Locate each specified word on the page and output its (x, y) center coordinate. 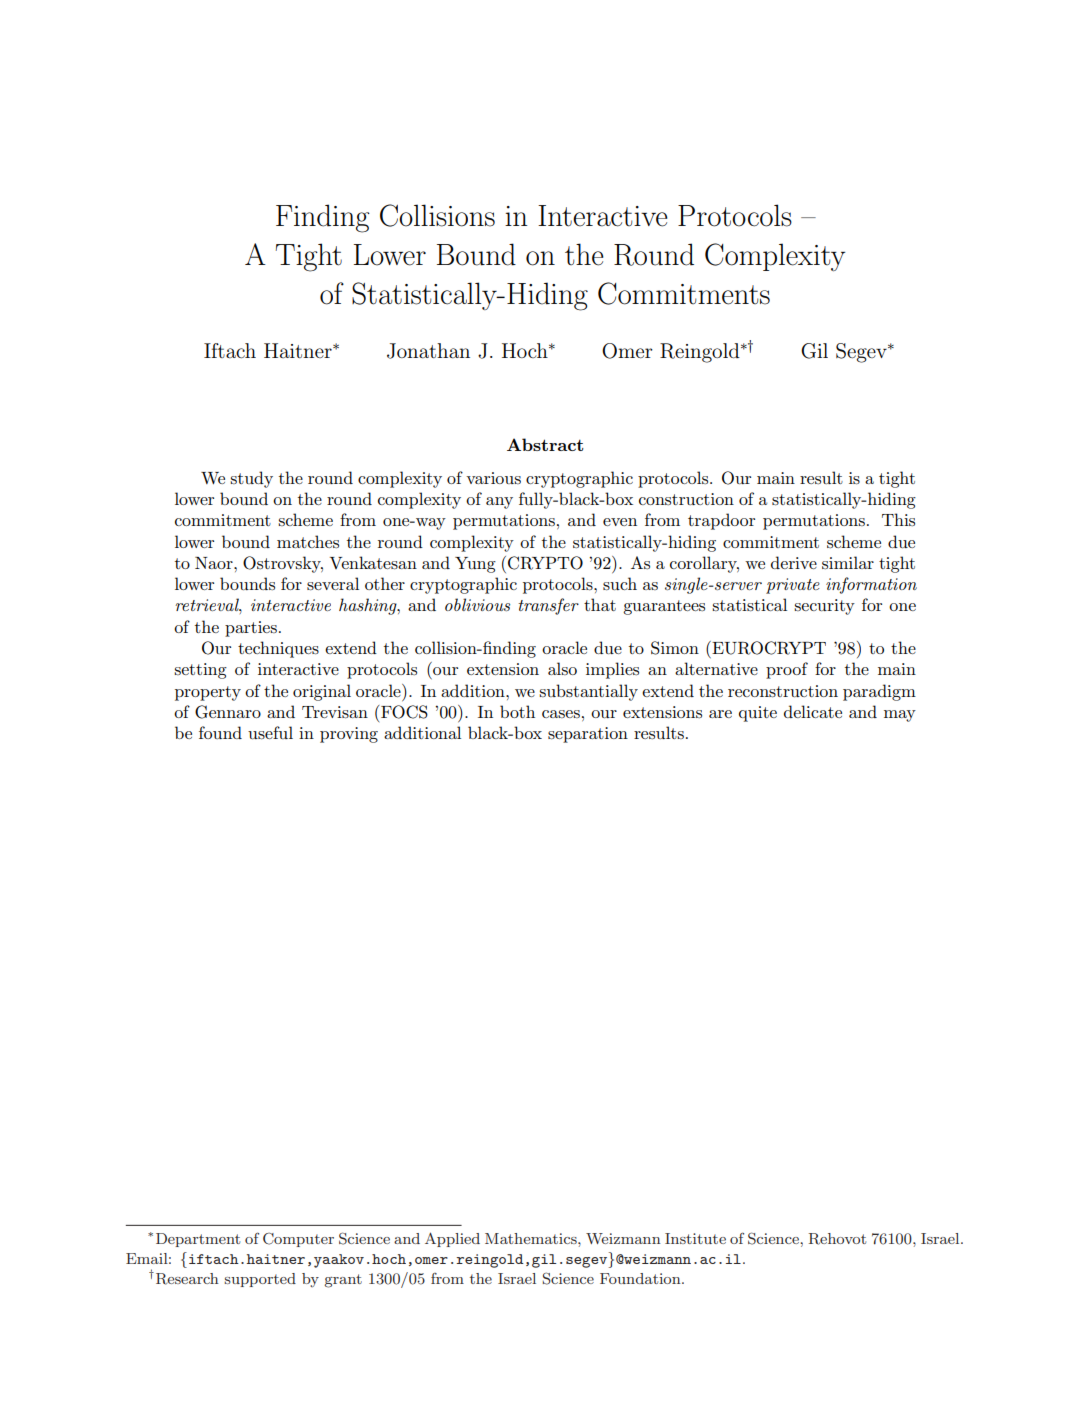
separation (588, 735)
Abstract (545, 444)
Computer (298, 1240)
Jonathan (428, 351)
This (898, 519)
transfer (548, 606)
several (333, 583)
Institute (695, 1238)
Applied (452, 1239)
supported (260, 1280)
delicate (813, 711)
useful (270, 732)
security (824, 607)
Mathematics (532, 1238)
